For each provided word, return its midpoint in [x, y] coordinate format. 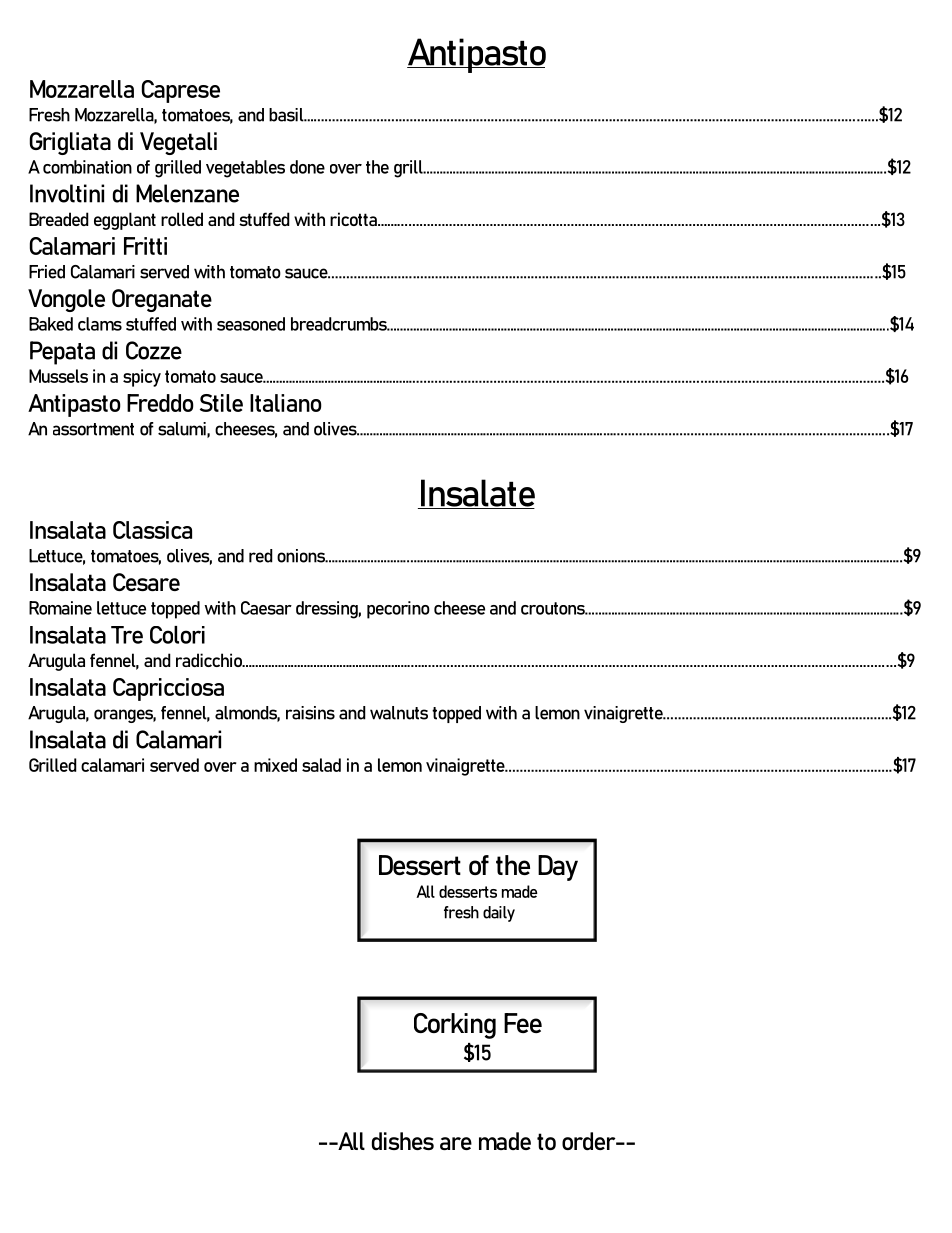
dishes [403, 1141]
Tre [127, 635]
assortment [93, 429]
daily [499, 914]
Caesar [266, 608]
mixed [275, 765]
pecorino [398, 610]
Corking [455, 1026]
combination [87, 167]
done [307, 167]
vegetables [245, 169]
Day [558, 868]
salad [321, 765]
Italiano [286, 403]
